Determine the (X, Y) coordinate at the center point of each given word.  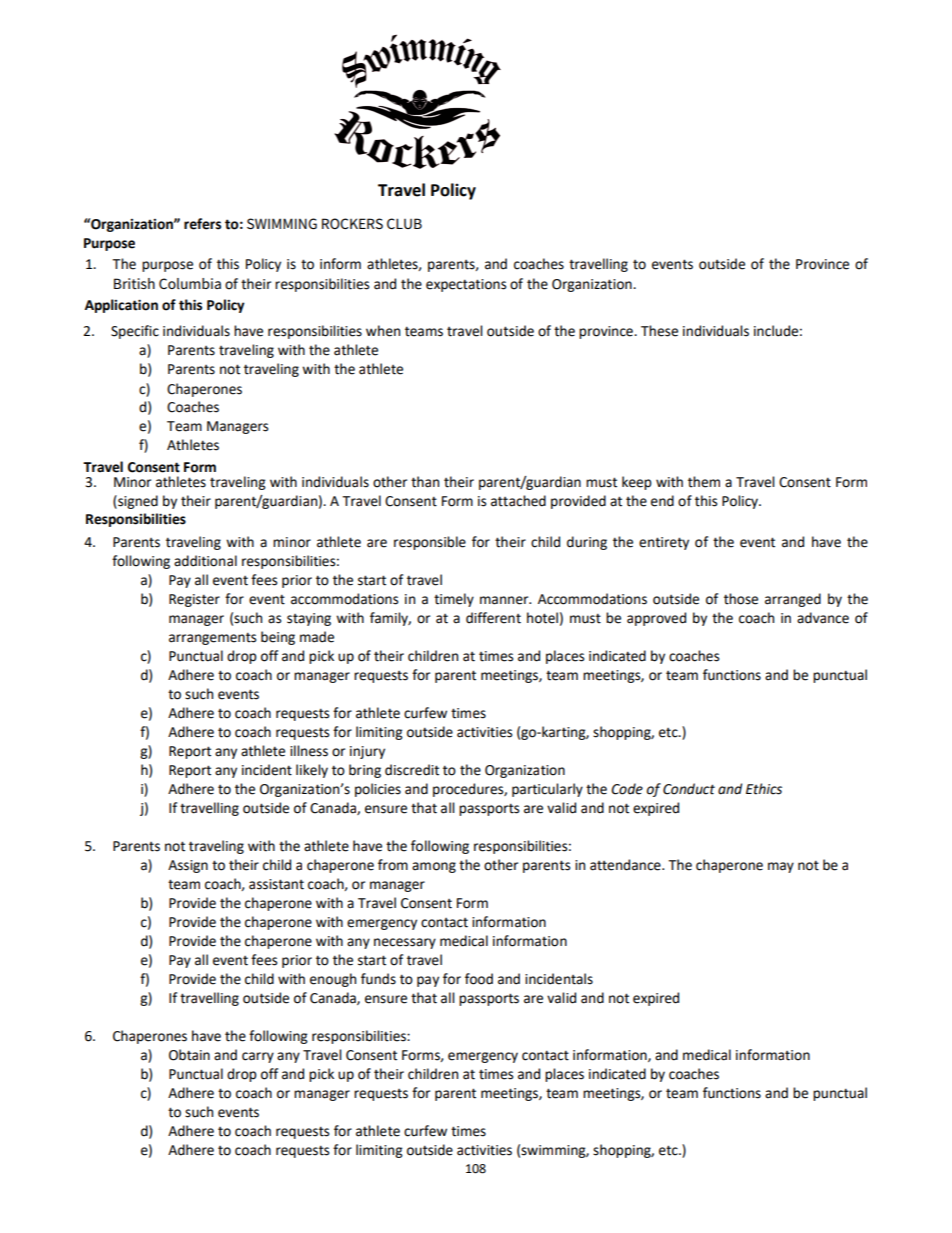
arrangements (212, 638)
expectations (466, 285)
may (781, 867)
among (434, 867)
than (425, 482)
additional (205, 561)
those (741, 599)
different (493, 618)
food (479, 979)
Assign (188, 866)
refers (202, 224)
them (704, 482)
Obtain (189, 1055)
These (659, 331)
